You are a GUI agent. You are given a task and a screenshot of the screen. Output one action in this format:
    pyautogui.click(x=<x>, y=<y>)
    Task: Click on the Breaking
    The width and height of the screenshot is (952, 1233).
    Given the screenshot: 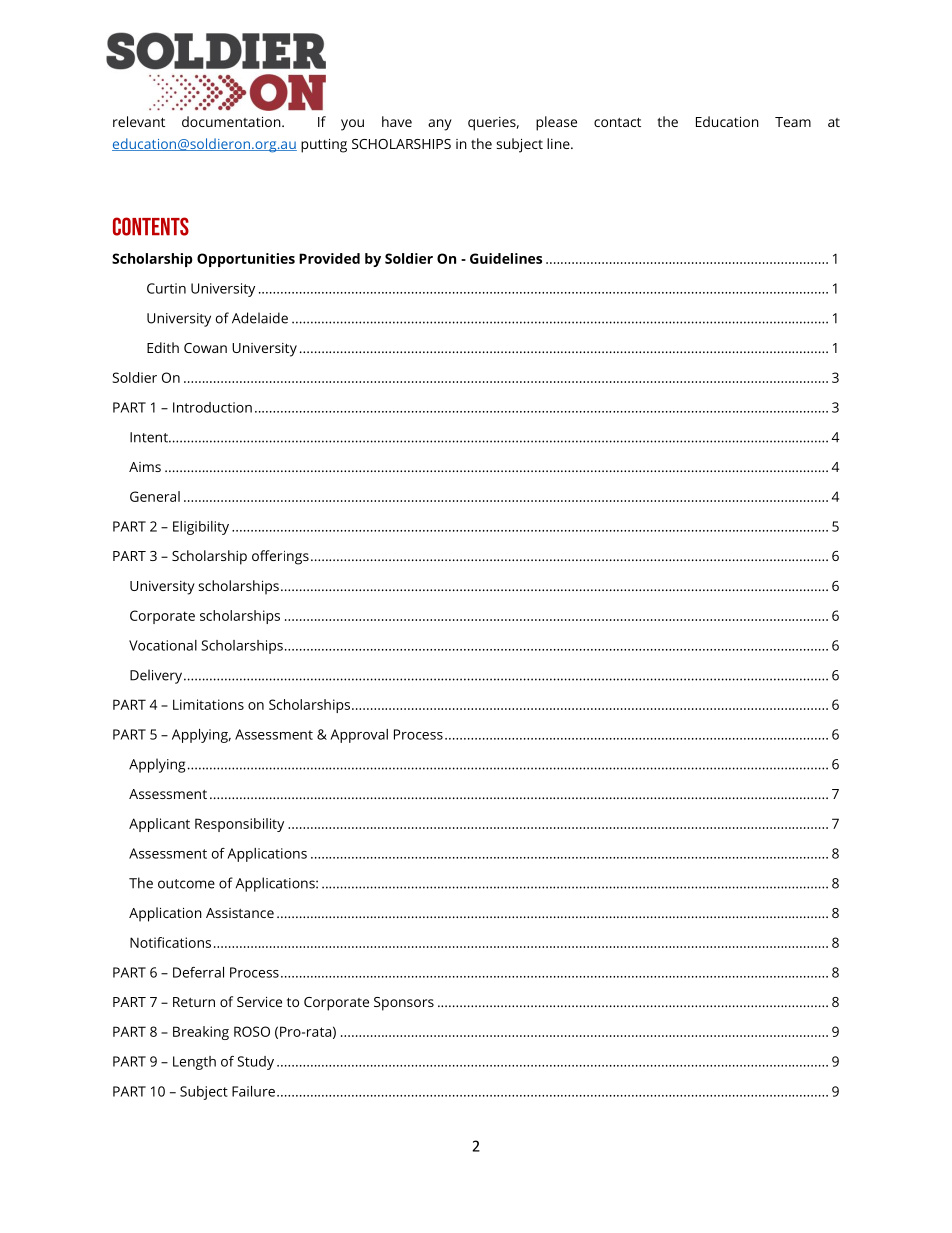 What is the action you would take?
    pyautogui.click(x=201, y=1033)
